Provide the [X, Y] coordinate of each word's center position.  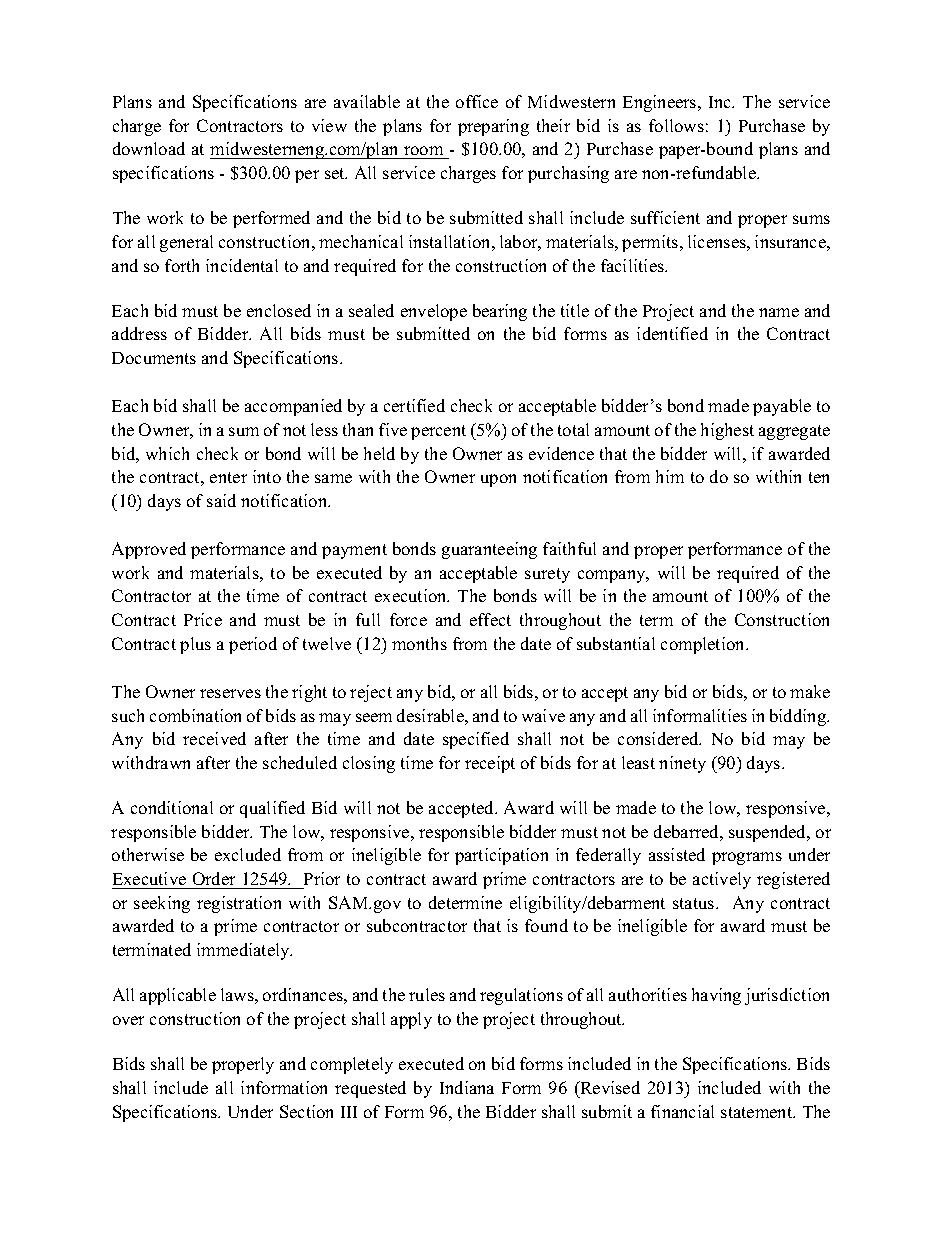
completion [704, 645]
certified [414, 405]
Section [306, 1111]
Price [203, 619]
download [149, 148]
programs [747, 858]
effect [490, 619]
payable [782, 407]
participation [501, 856]
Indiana [467, 1087]
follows [676, 125]
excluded [248, 854]
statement [758, 1112]
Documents [154, 358]
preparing [493, 127]
